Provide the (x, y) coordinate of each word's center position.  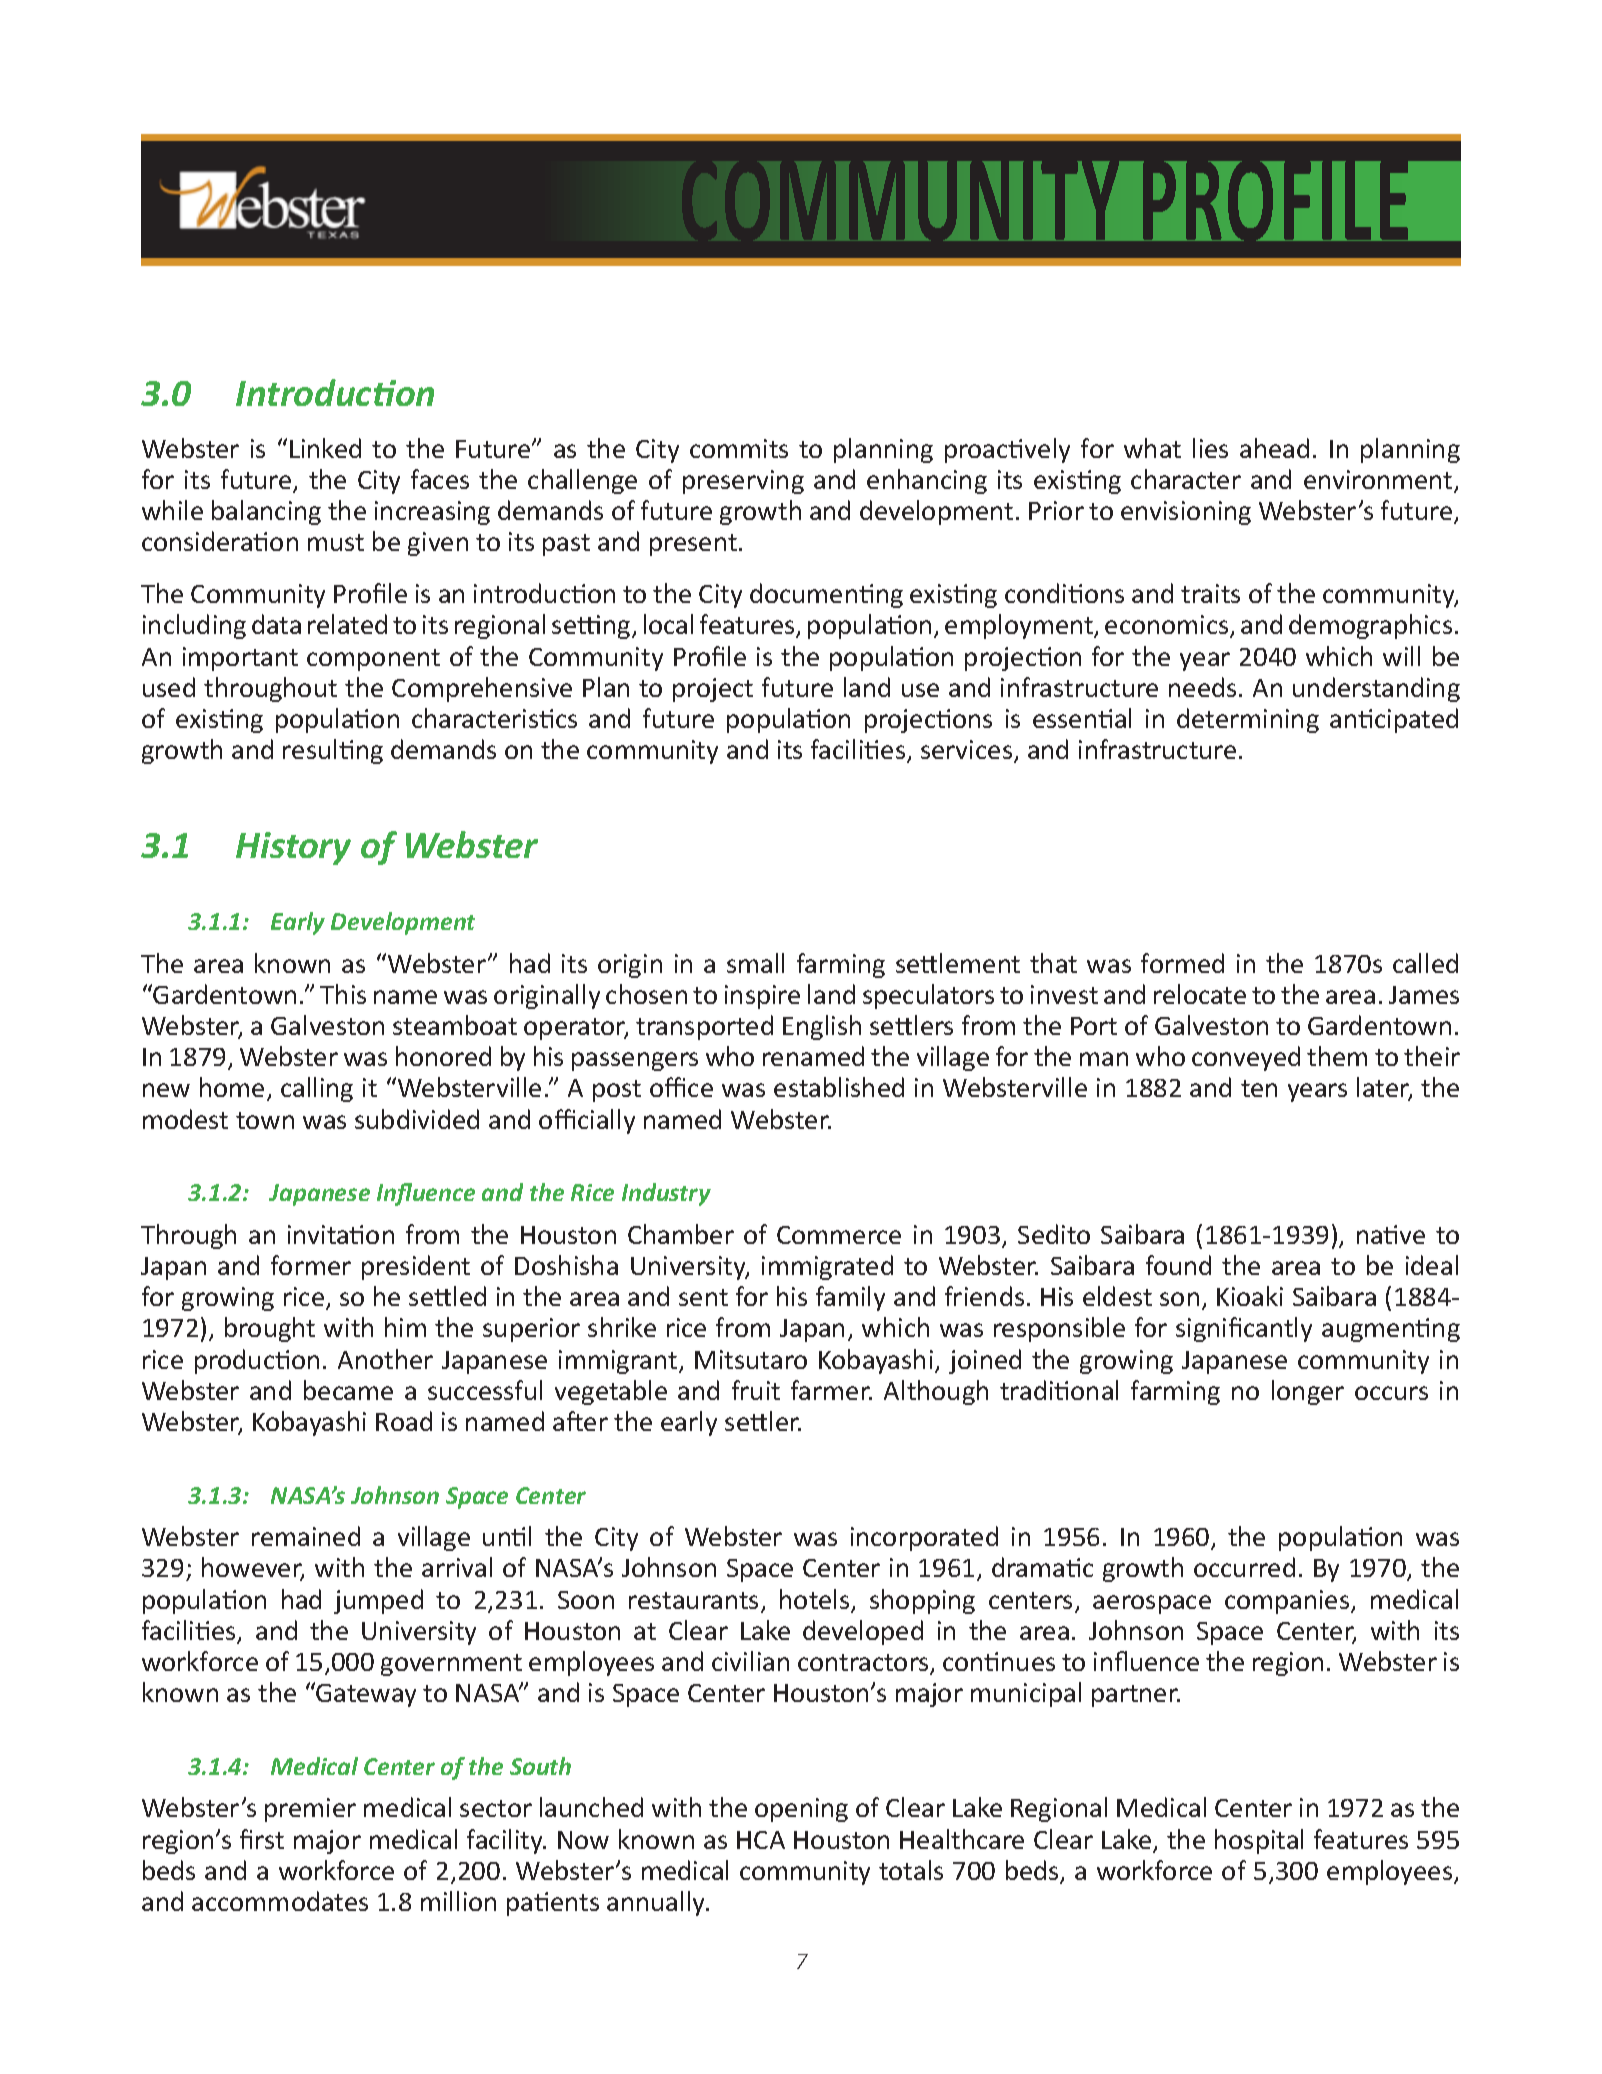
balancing (266, 512)
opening (801, 1810)
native (1391, 1234)
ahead (1274, 448)
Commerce (839, 1235)
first (262, 1839)
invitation (341, 1234)
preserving (743, 482)
